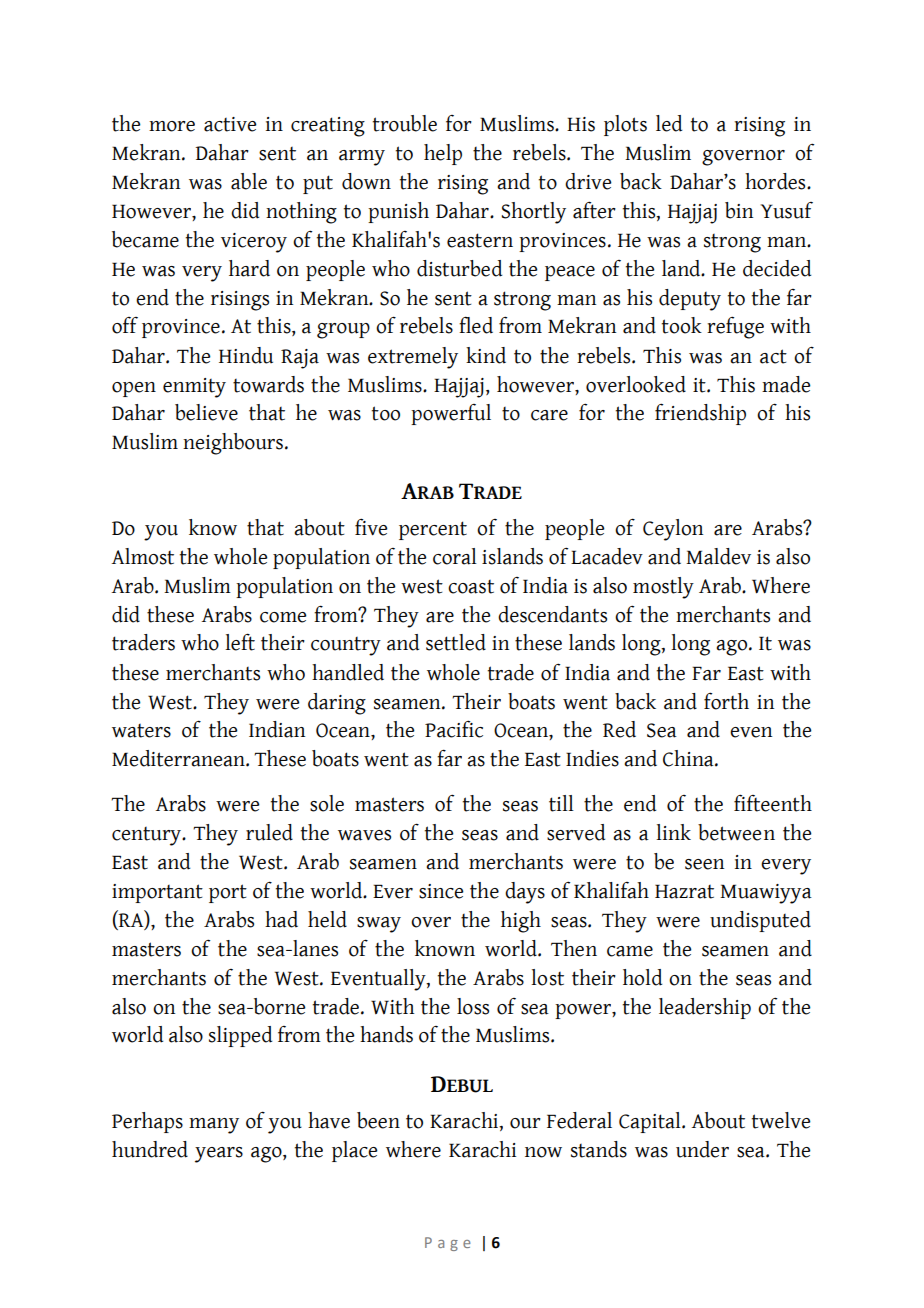 This screenshot has width=924, height=1308. Describe the element at coordinates (441, 891) in the screenshot. I see `since` at that location.
